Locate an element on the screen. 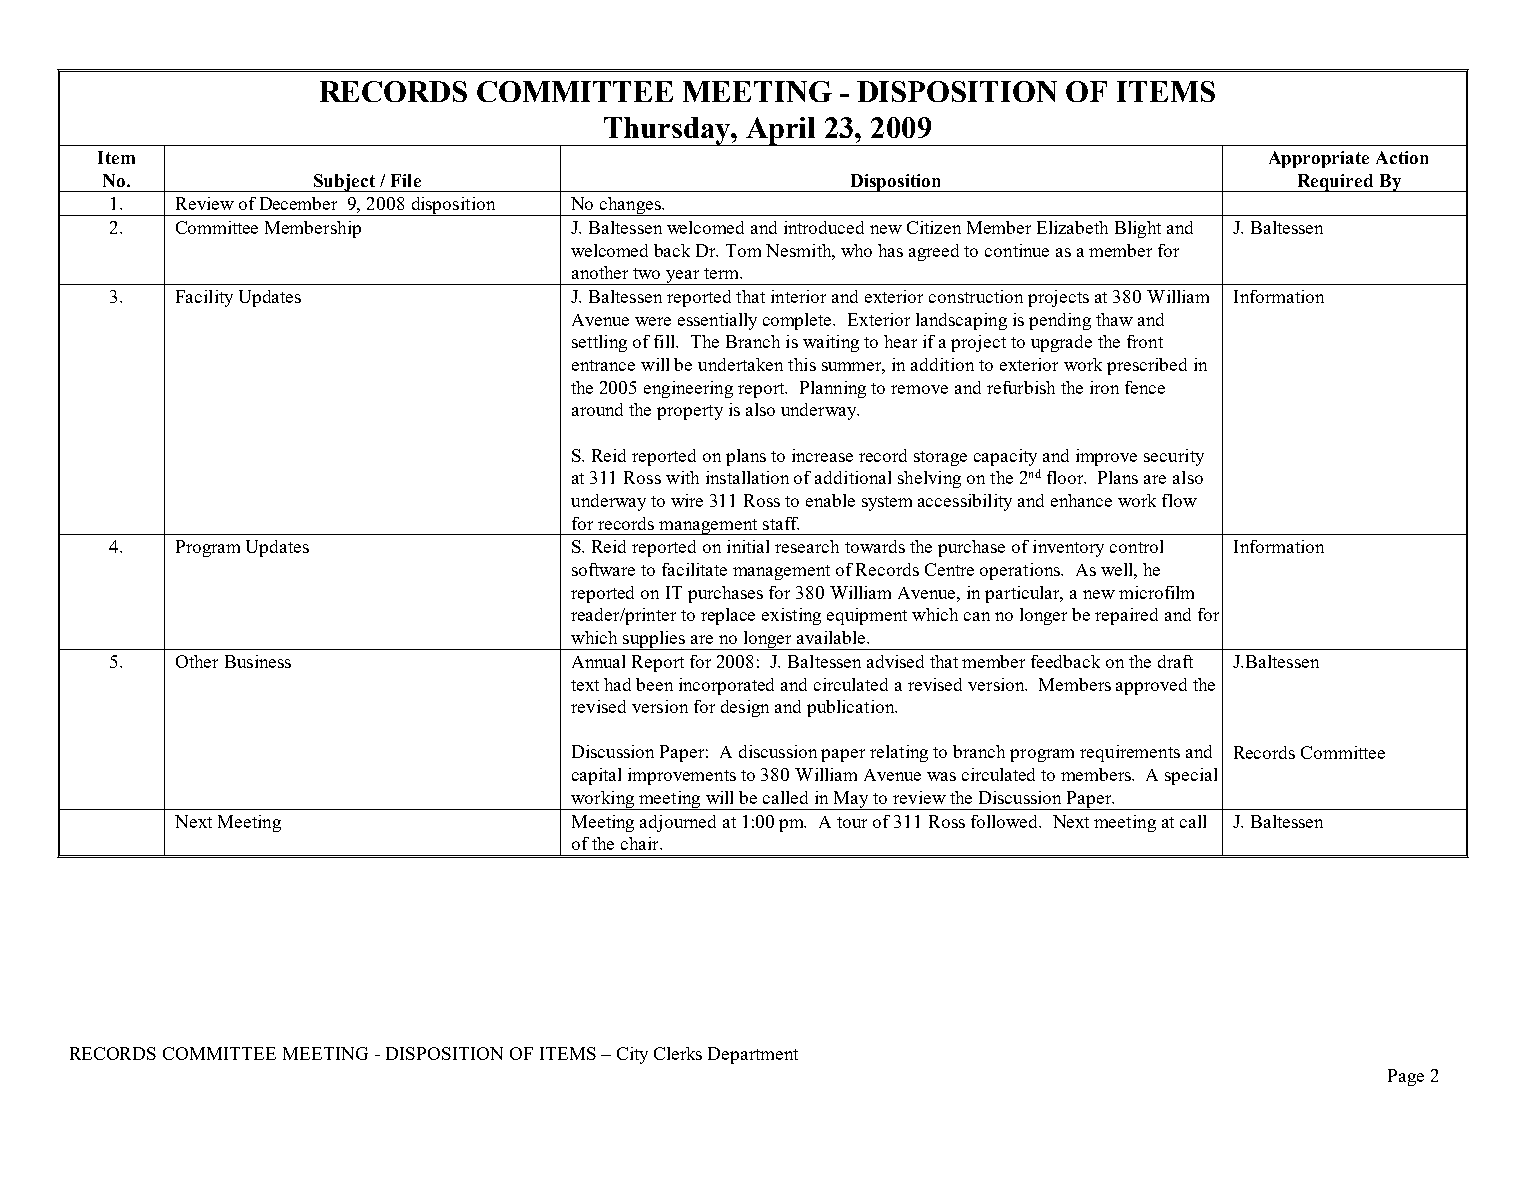 The image size is (1526, 1179). increase is located at coordinates (822, 455).
